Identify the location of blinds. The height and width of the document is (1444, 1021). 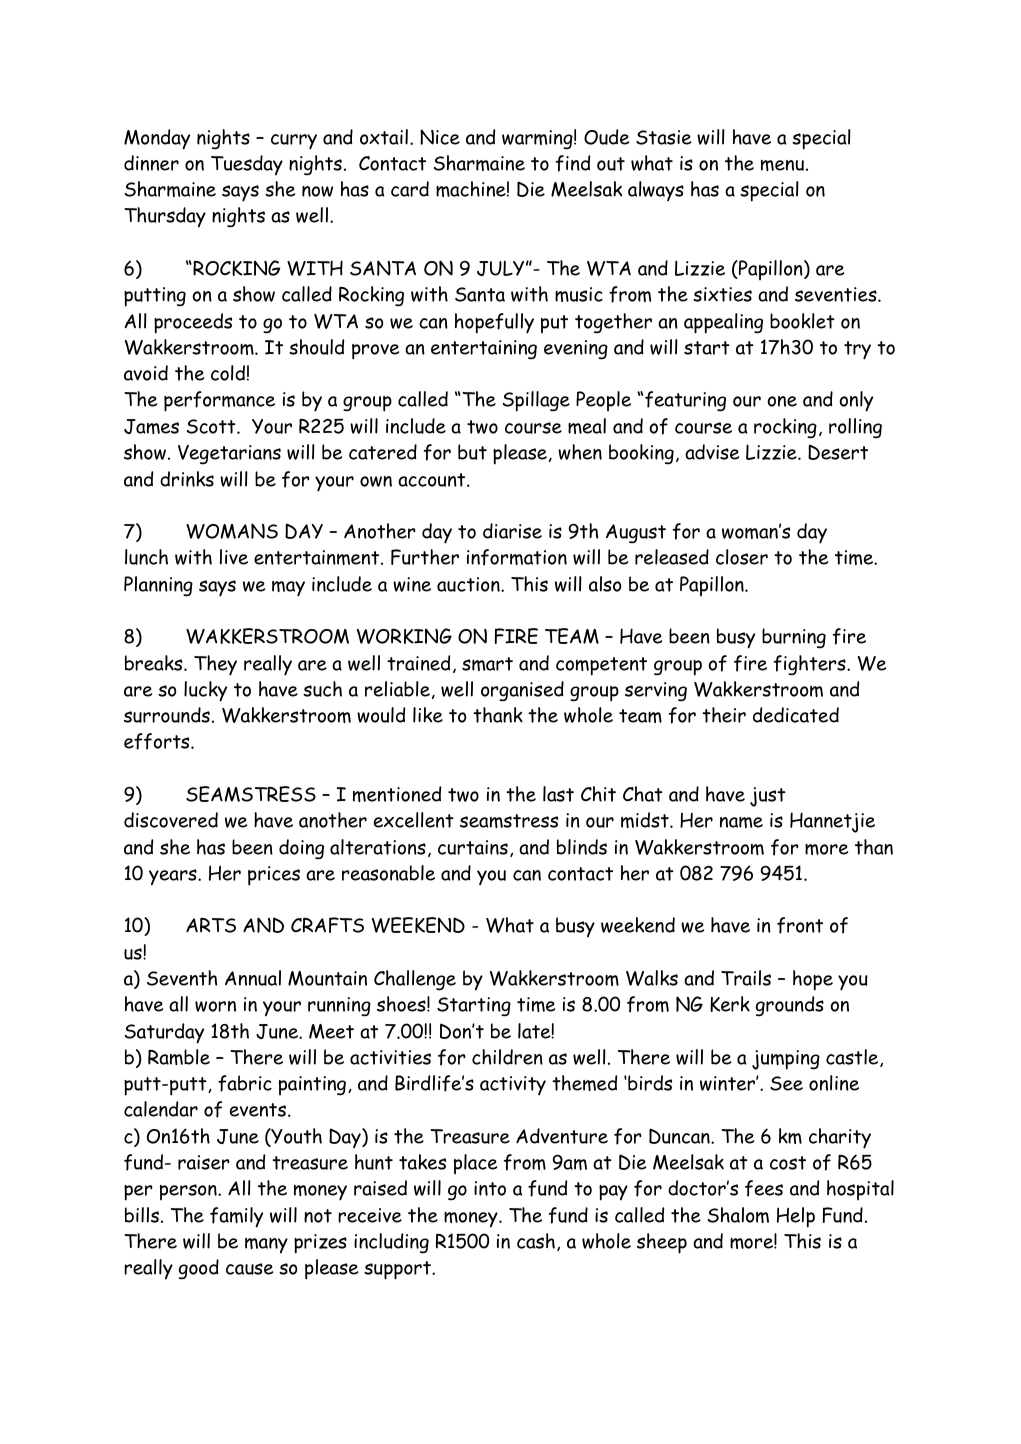
(582, 847).
